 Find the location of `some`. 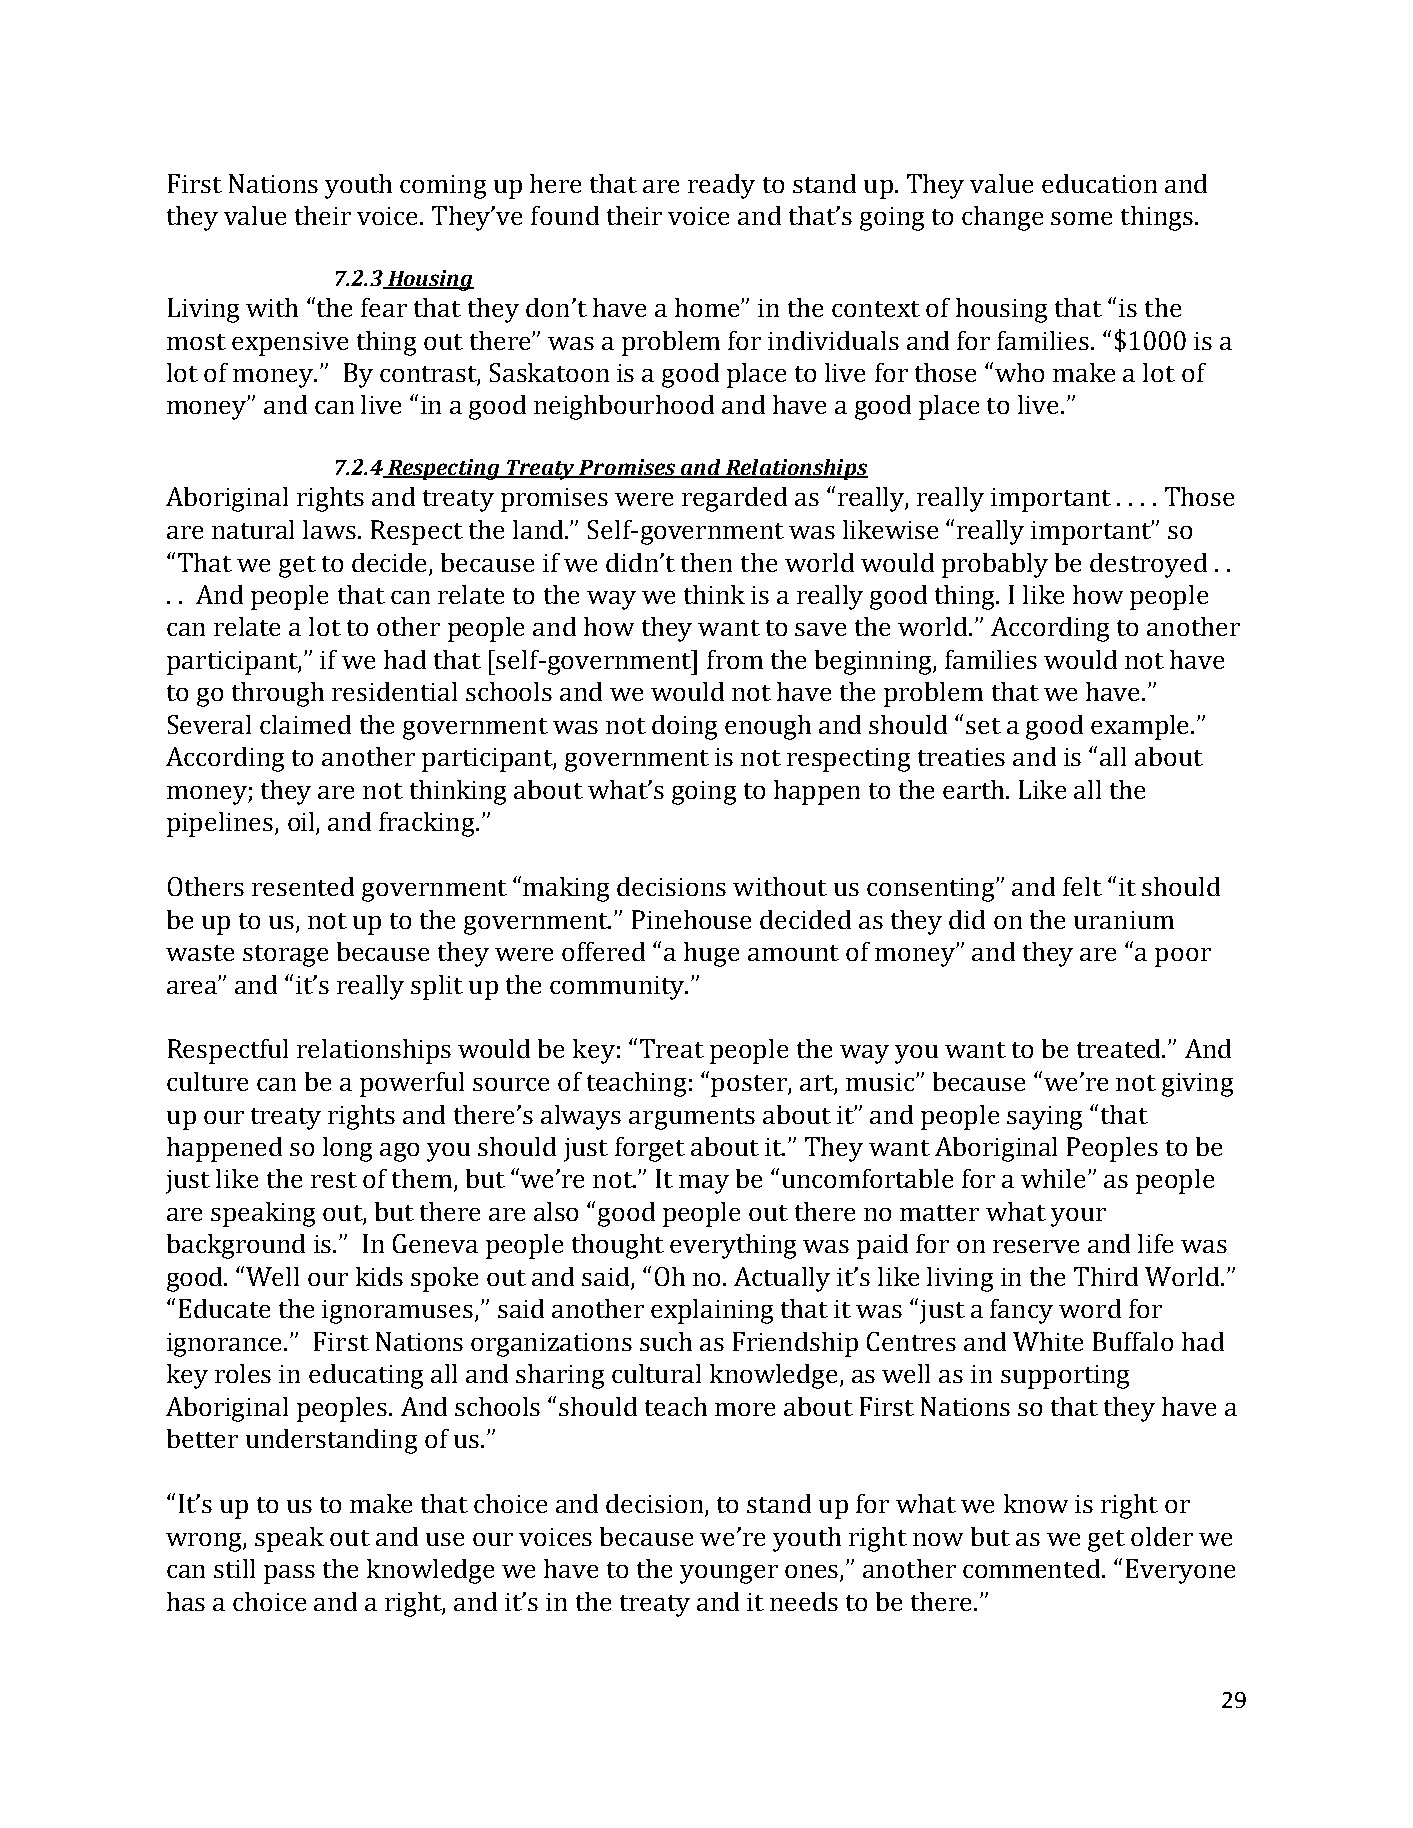

some is located at coordinates (1081, 218).
